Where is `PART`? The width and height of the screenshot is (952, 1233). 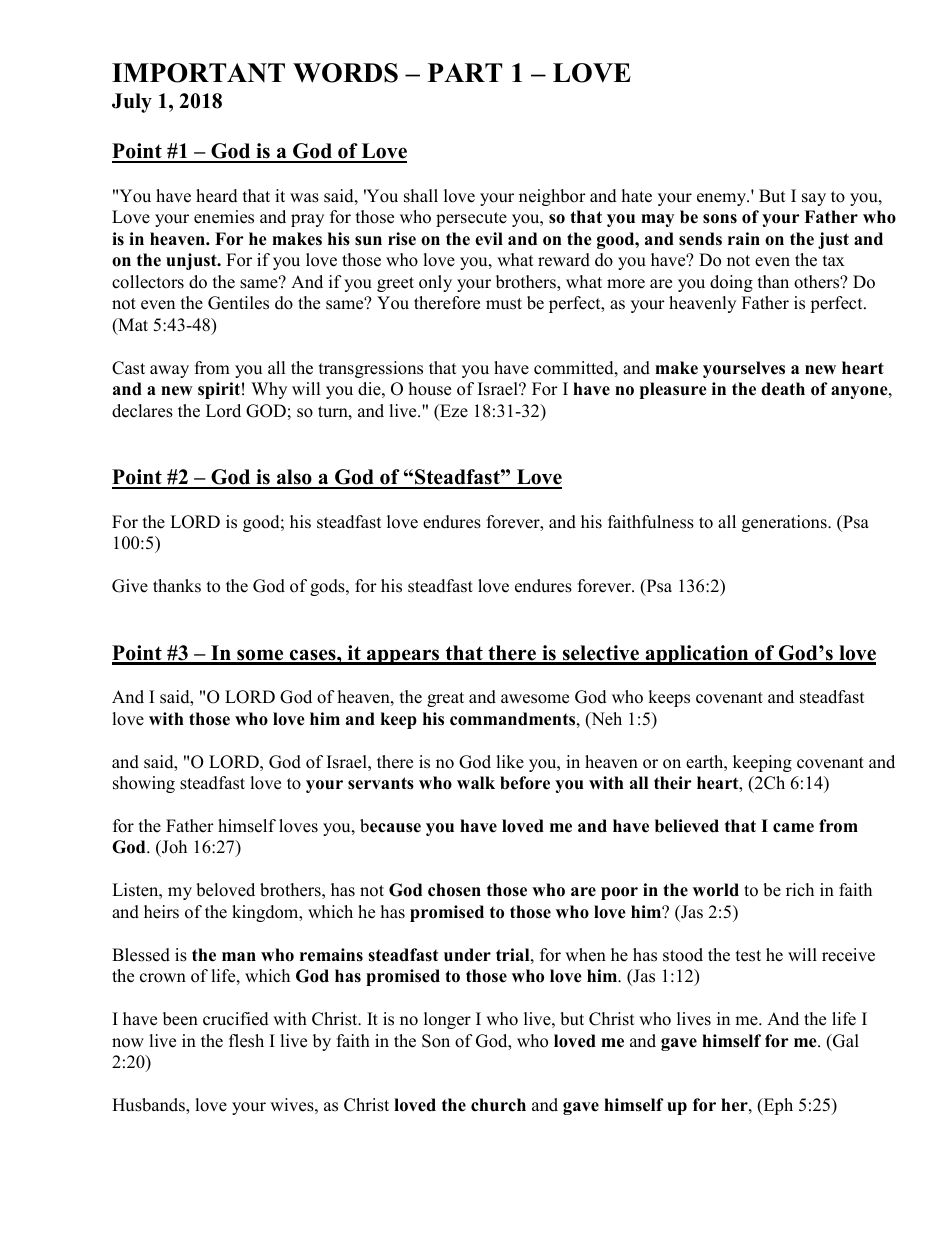
PART is located at coordinates (465, 72).
